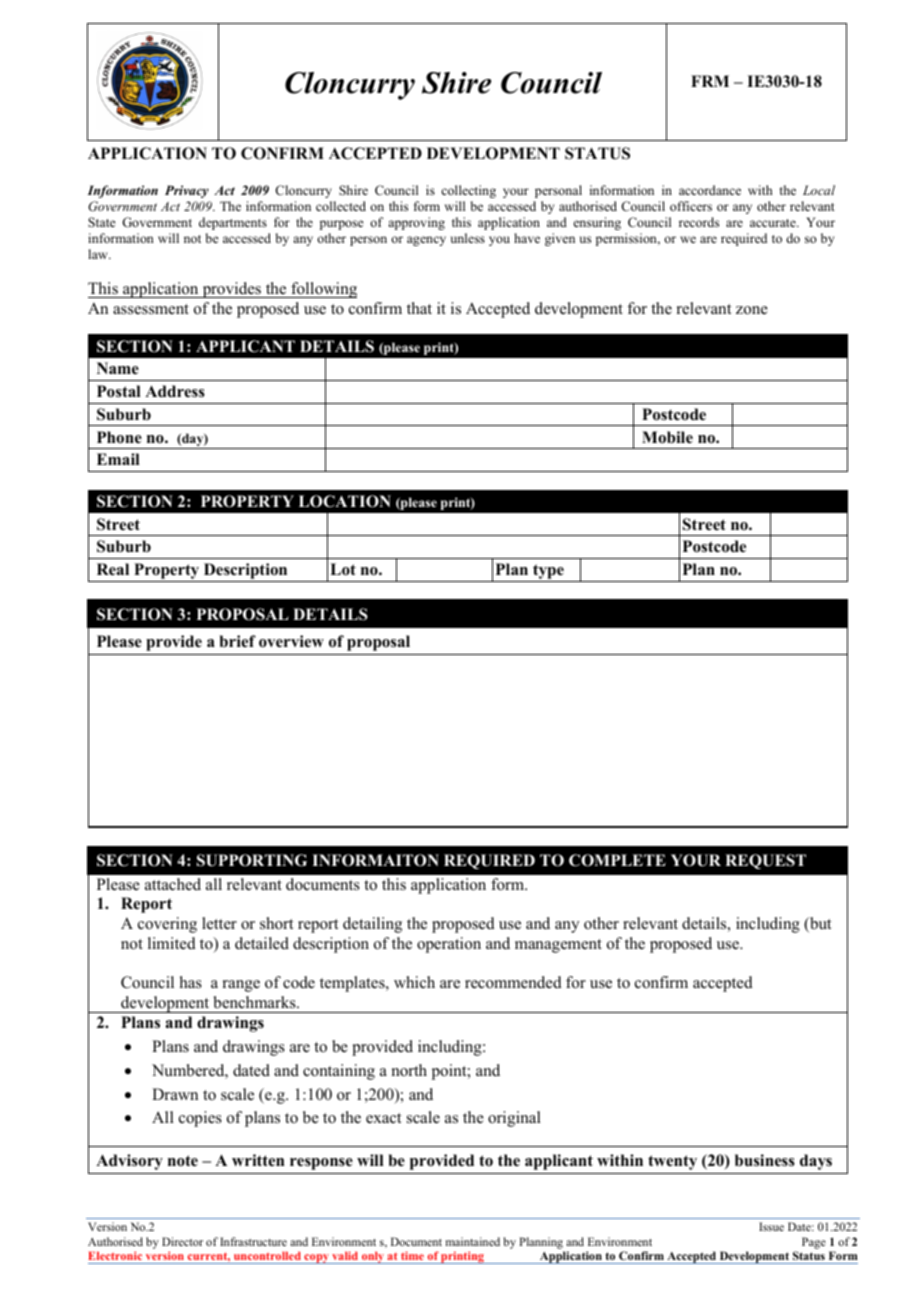 This page has height=1308, width=924. I want to click on REQUEST, so click(765, 861).
